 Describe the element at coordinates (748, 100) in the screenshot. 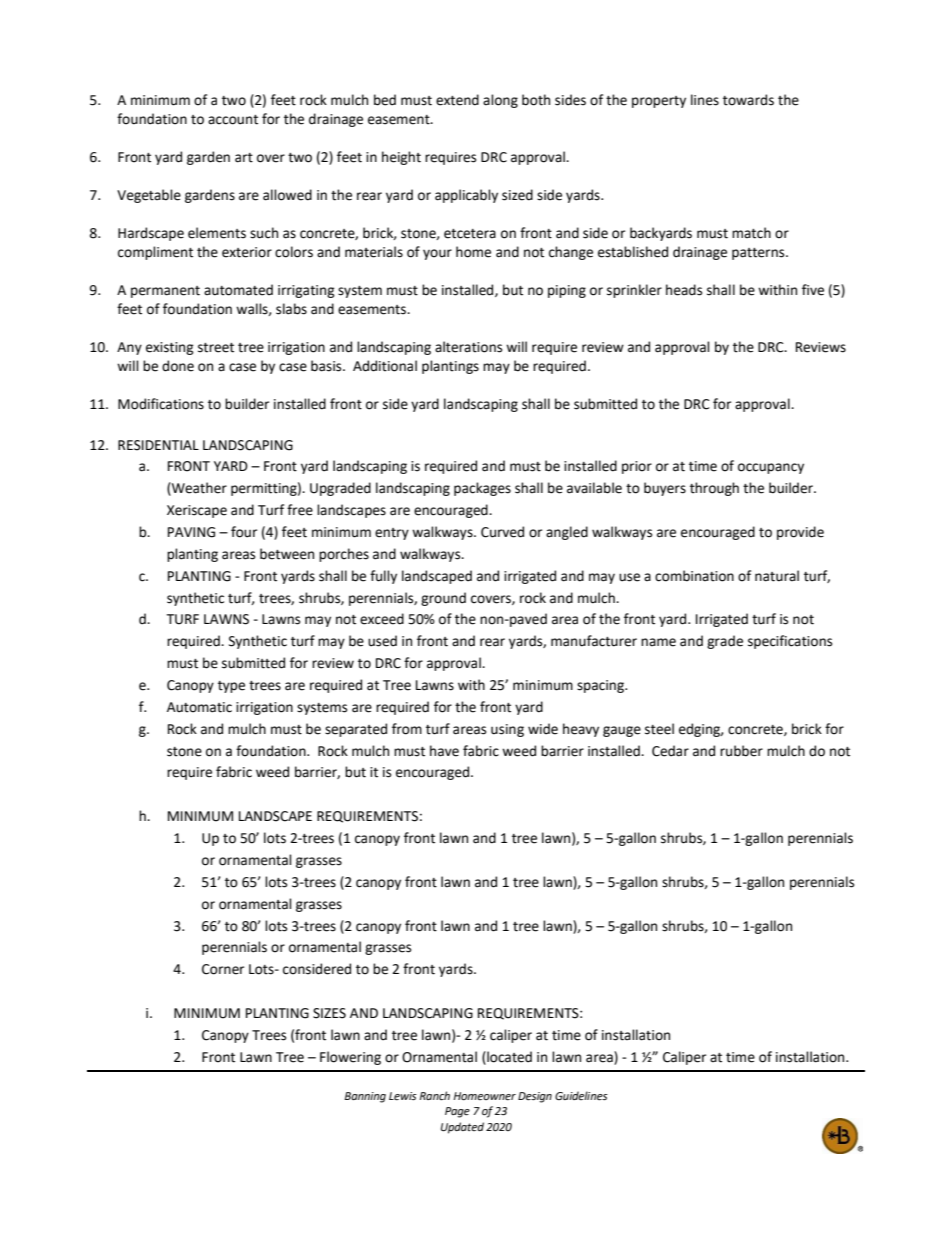

I see `towards` at that location.
